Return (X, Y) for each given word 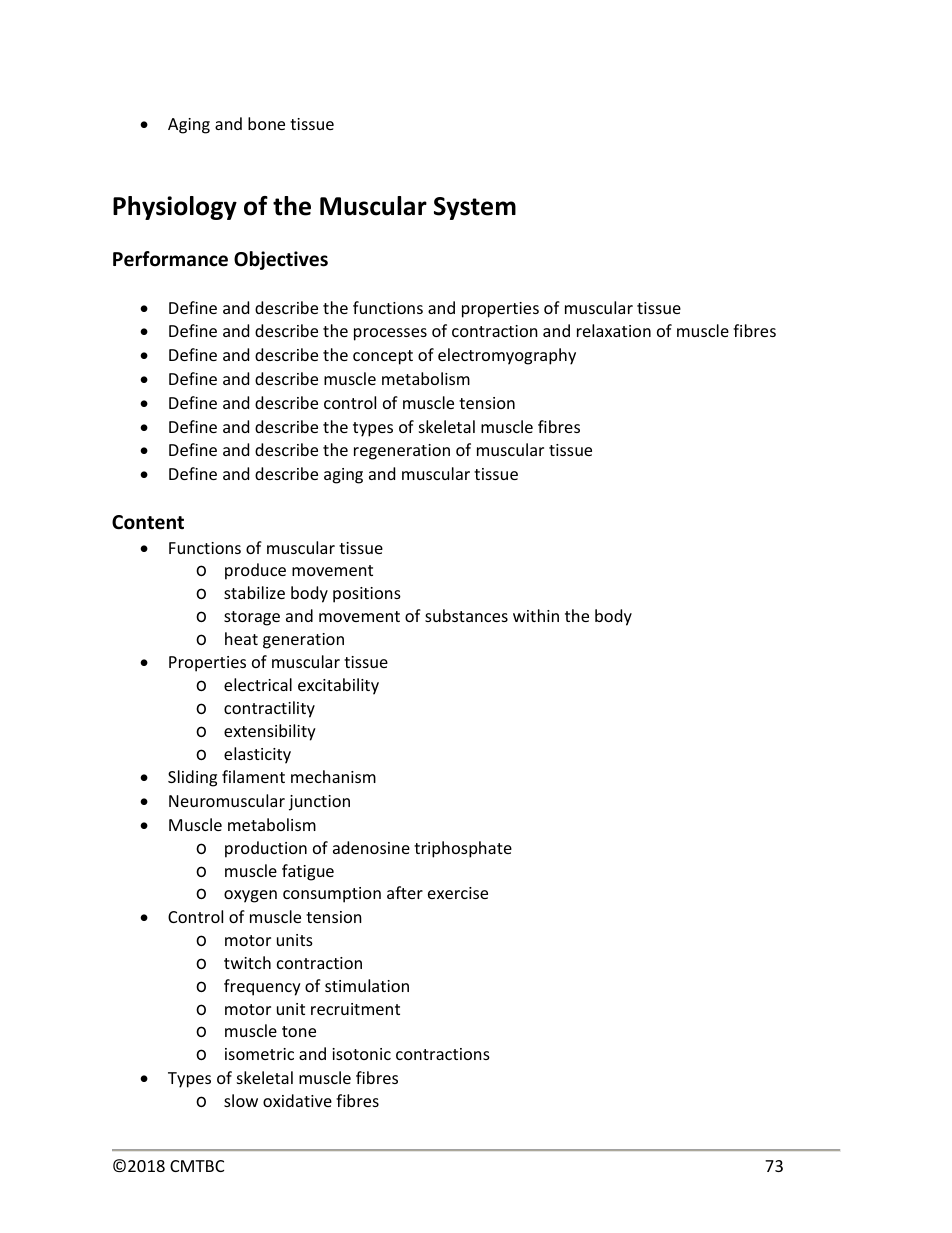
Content (148, 522)
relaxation (614, 330)
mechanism (333, 776)
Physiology (175, 208)
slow (241, 1100)
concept (383, 357)
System (475, 208)
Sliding (192, 778)
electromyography (507, 356)
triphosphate (463, 849)
